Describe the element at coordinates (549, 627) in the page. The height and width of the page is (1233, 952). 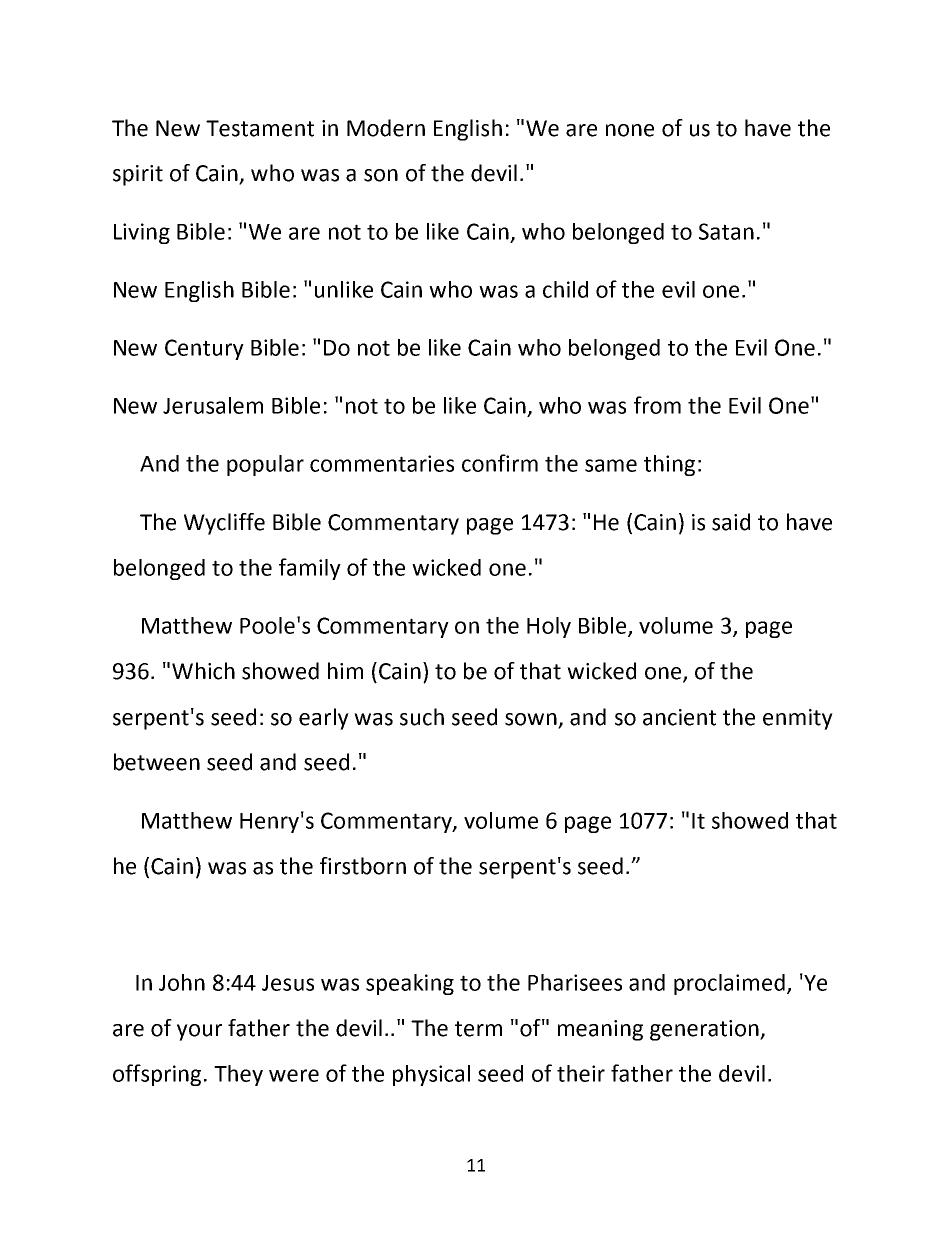
I see `Holy` at that location.
